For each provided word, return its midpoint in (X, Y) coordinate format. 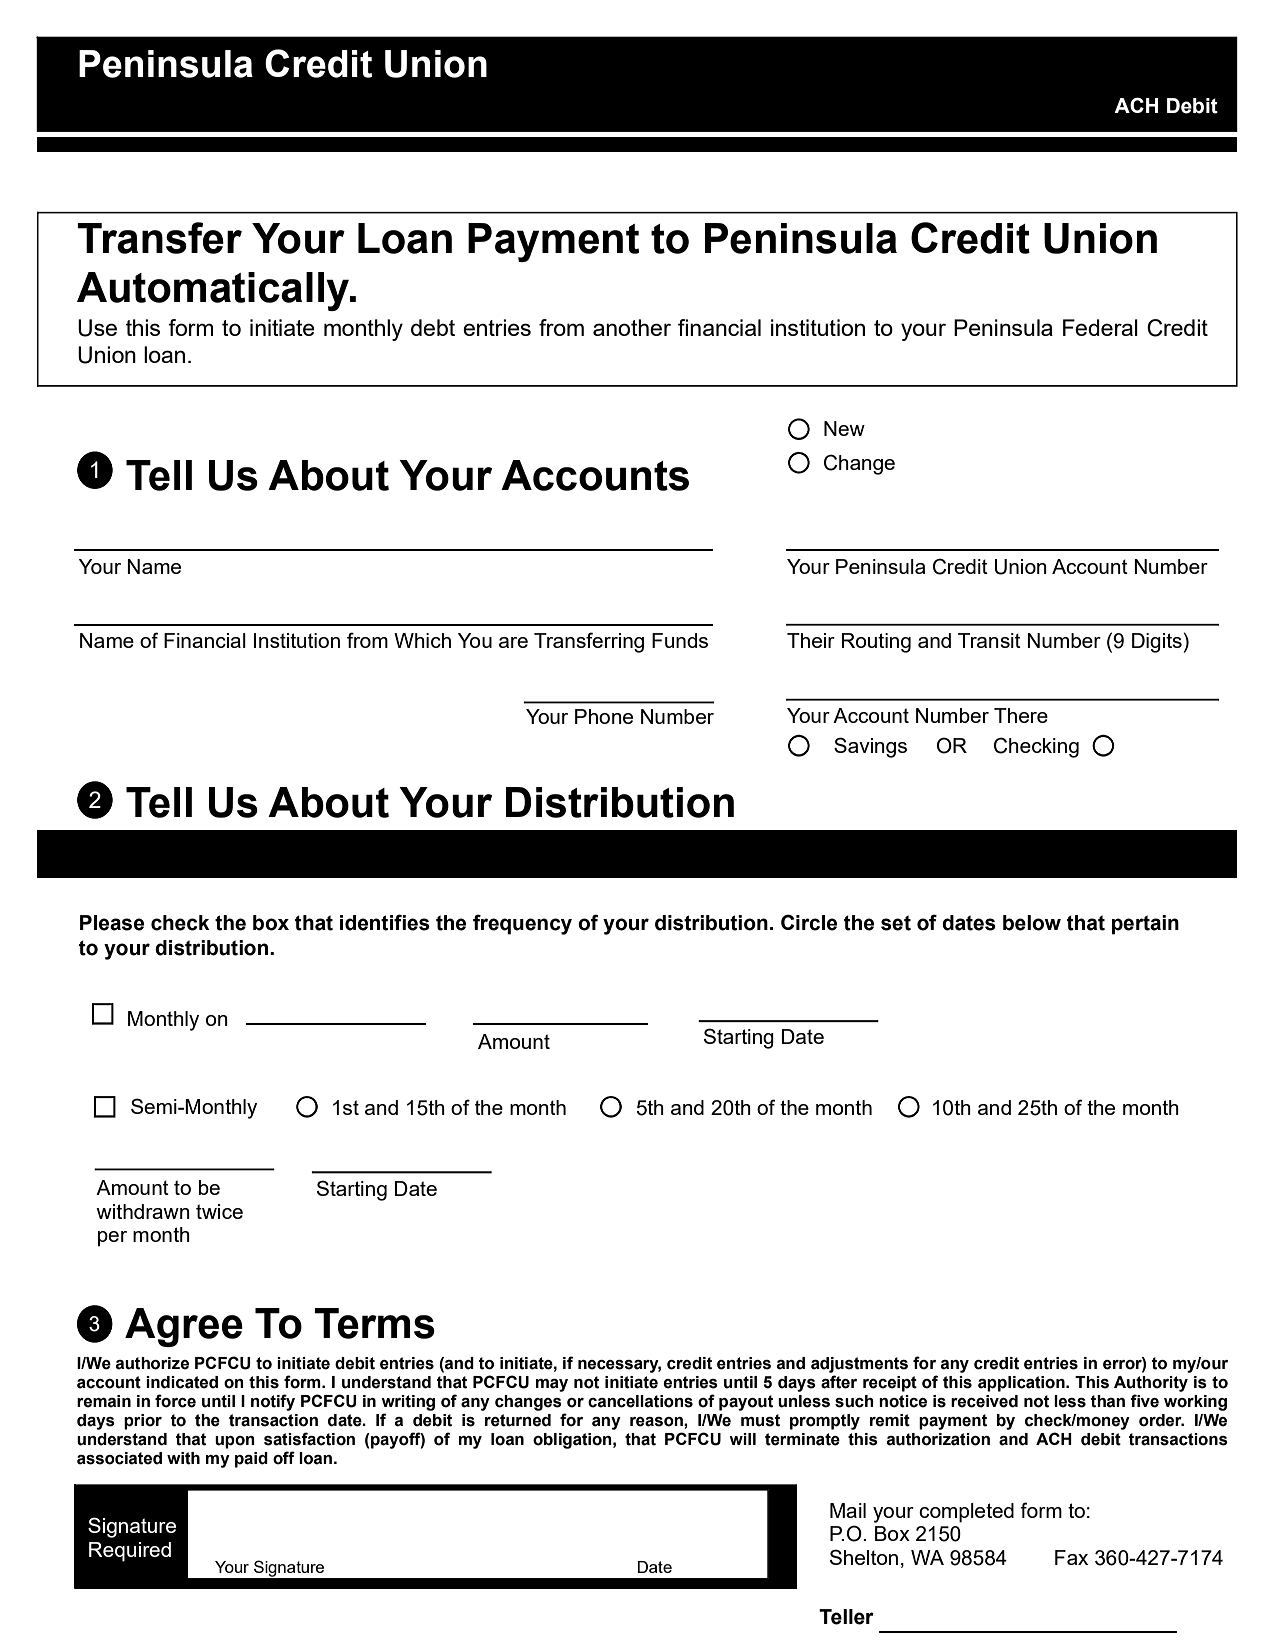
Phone (604, 716)
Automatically (214, 291)
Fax (1071, 1557)
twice (219, 1211)
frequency (522, 924)
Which (422, 640)
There (1021, 715)
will (742, 1439)
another (632, 327)
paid (251, 1460)
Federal (1100, 327)
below (1032, 923)
